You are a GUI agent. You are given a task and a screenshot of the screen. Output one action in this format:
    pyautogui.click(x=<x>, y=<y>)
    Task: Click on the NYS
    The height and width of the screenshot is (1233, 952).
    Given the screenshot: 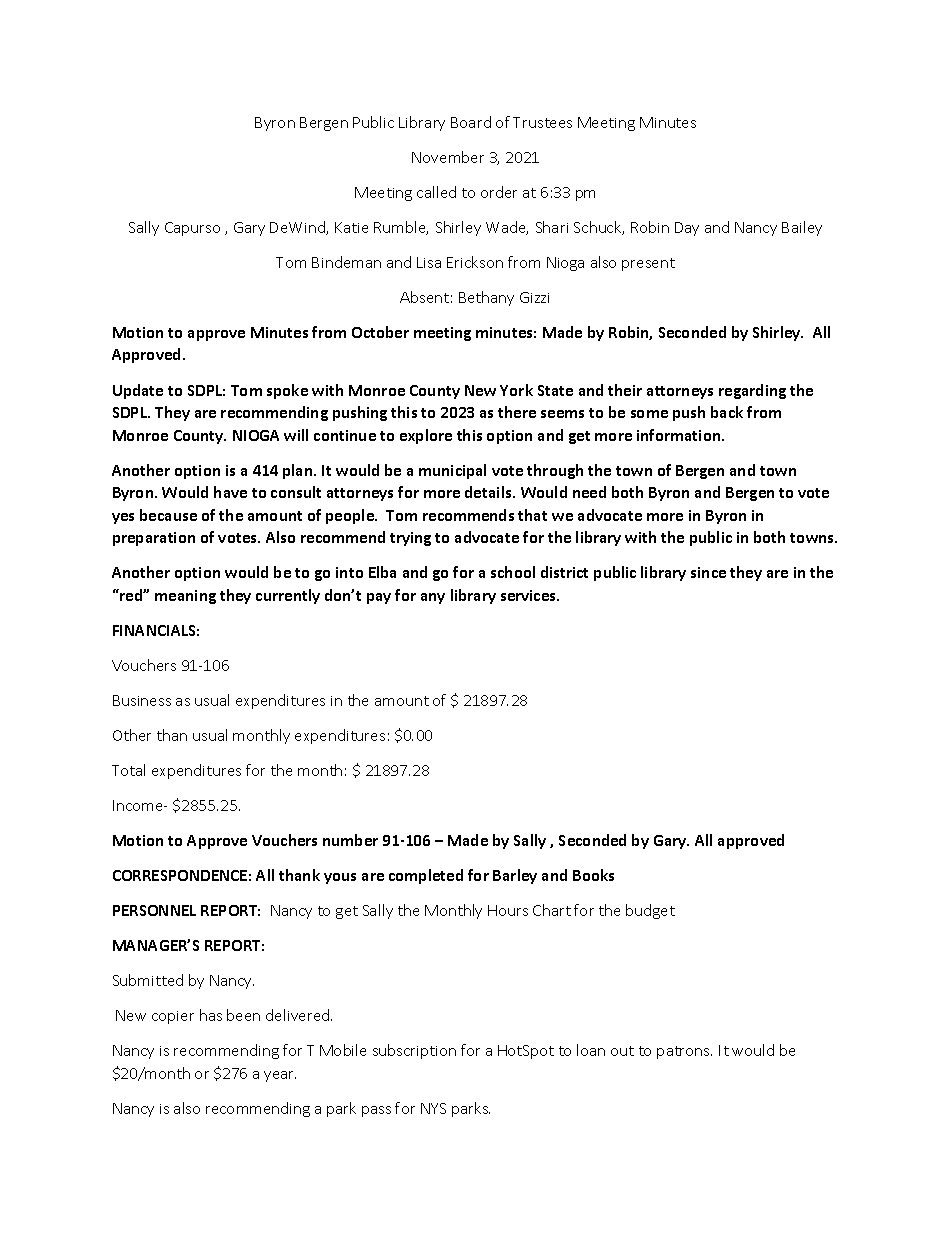 What is the action you would take?
    pyautogui.click(x=433, y=1108)
